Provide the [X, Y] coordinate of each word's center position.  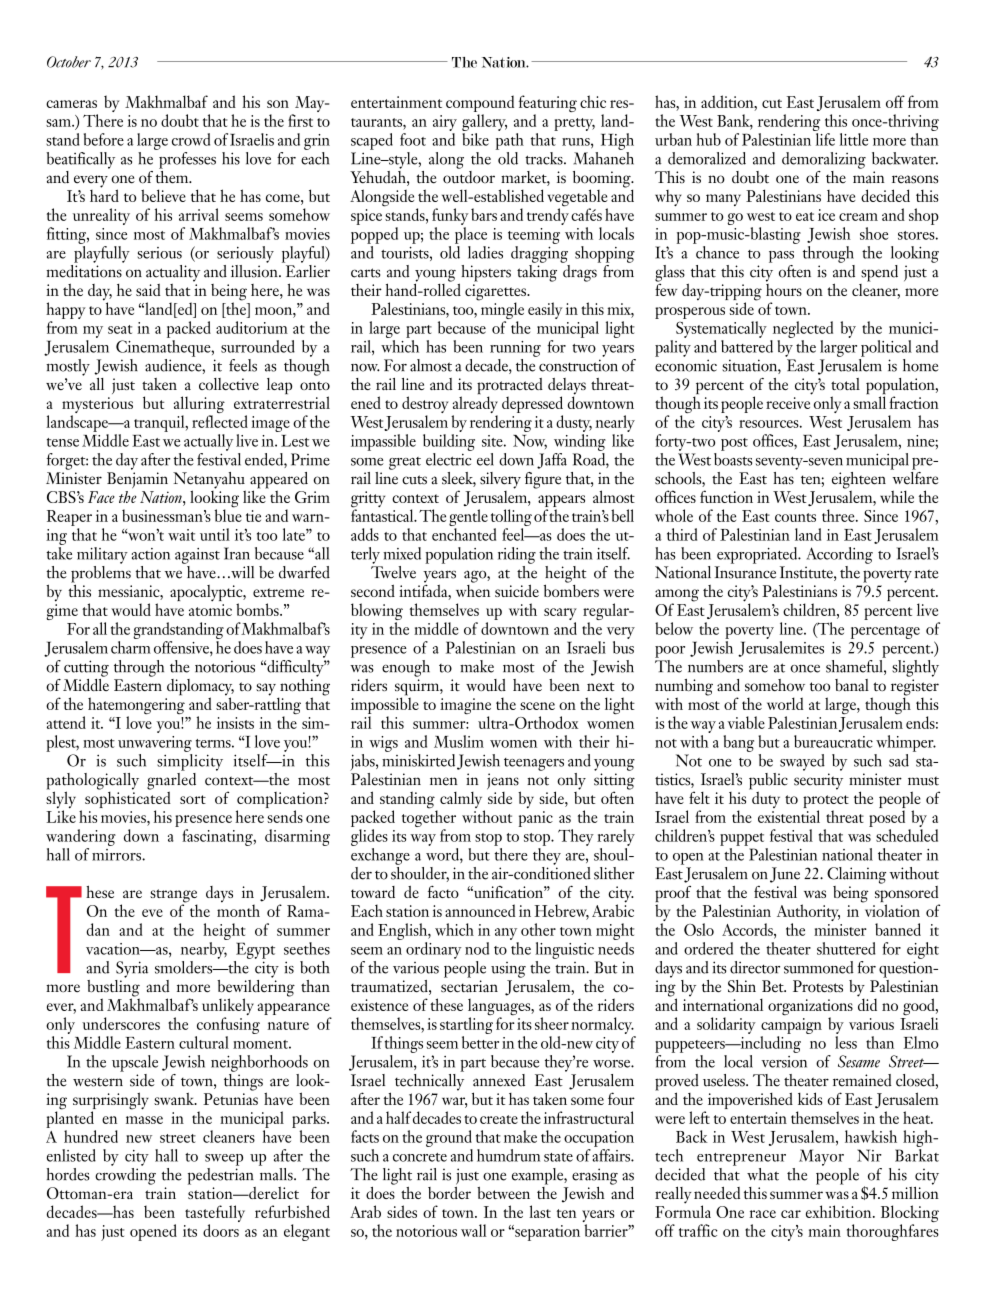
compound [480, 103]
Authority [808, 914]
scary [560, 615]
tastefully [215, 1215]
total [845, 384]
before [104, 139]
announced [480, 910]
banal [852, 685]
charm [131, 647]
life [825, 139]
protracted [510, 387]
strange [173, 897]
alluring [199, 406]
